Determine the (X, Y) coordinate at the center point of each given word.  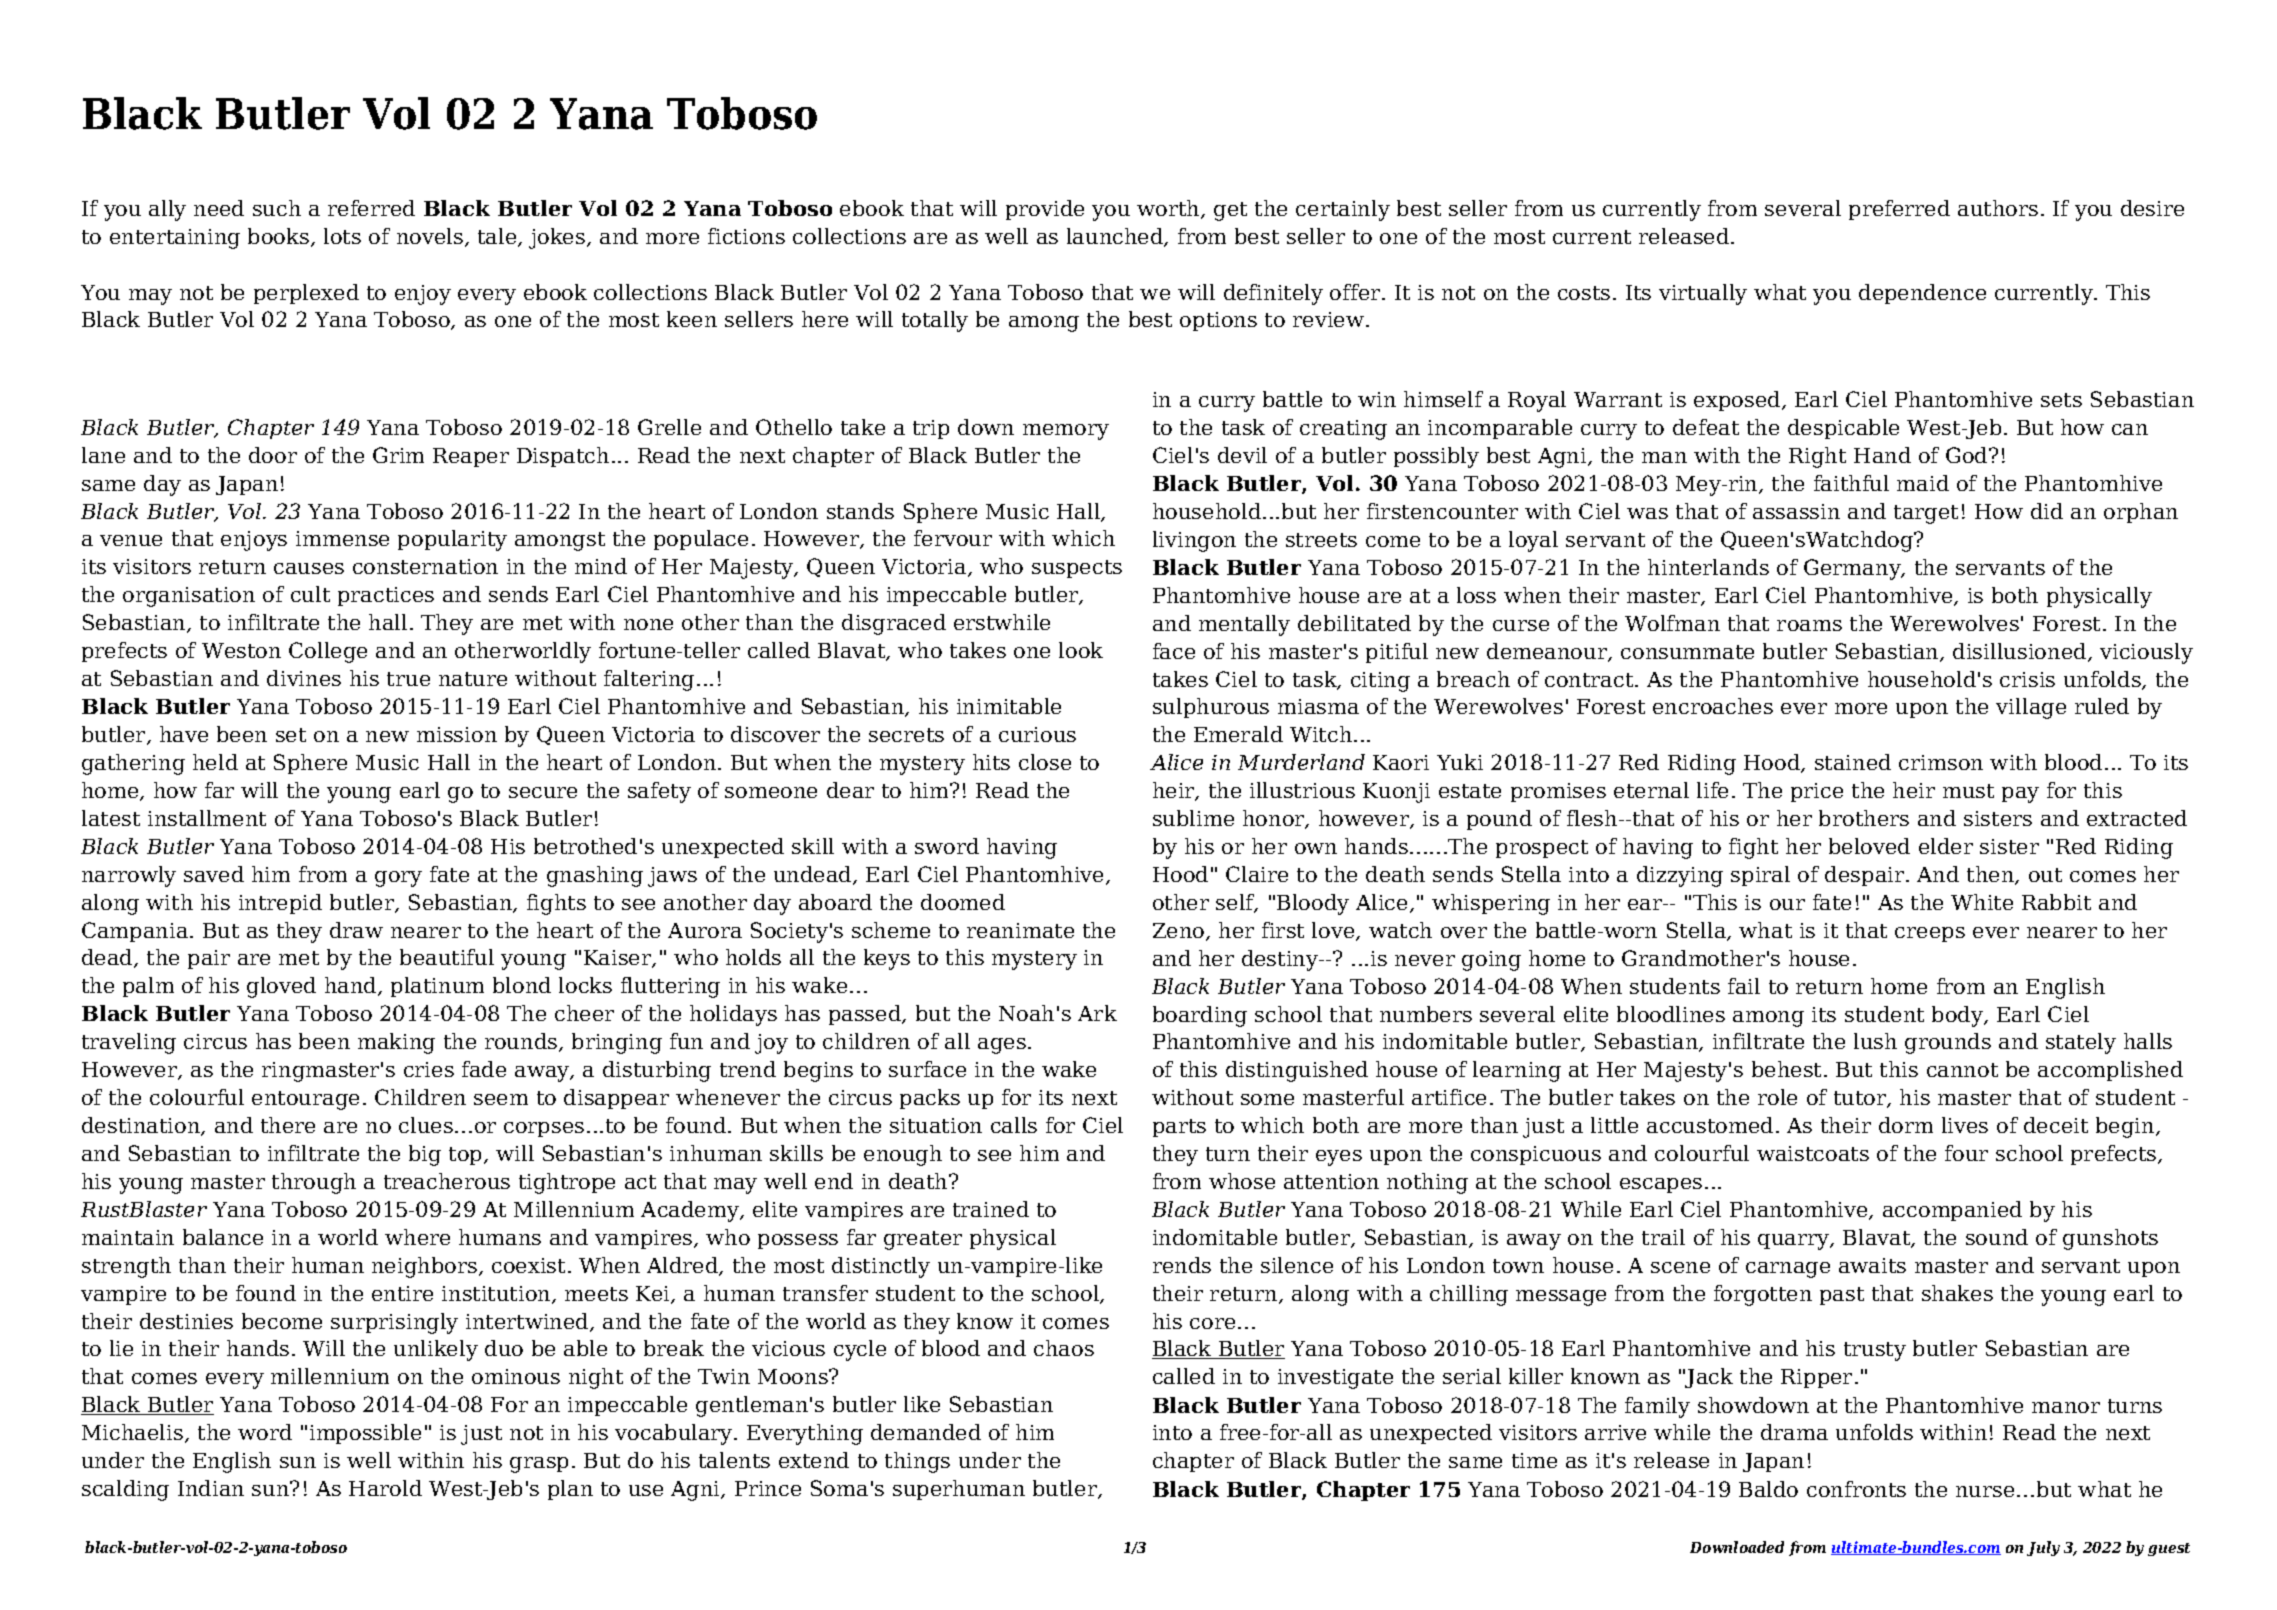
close (1045, 762)
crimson (1941, 762)
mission (457, 734)
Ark (1097, 1013)
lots (342, 236)
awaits (1872, 1265)
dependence (1922, 294)
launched (1116, 237)
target (1926, 514)
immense (342, 538)
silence (1297, 1265)
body (1959, 1016)
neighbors (424, 1267)
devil (1242, 455)
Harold (385, 1488)
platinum (437, 987)
